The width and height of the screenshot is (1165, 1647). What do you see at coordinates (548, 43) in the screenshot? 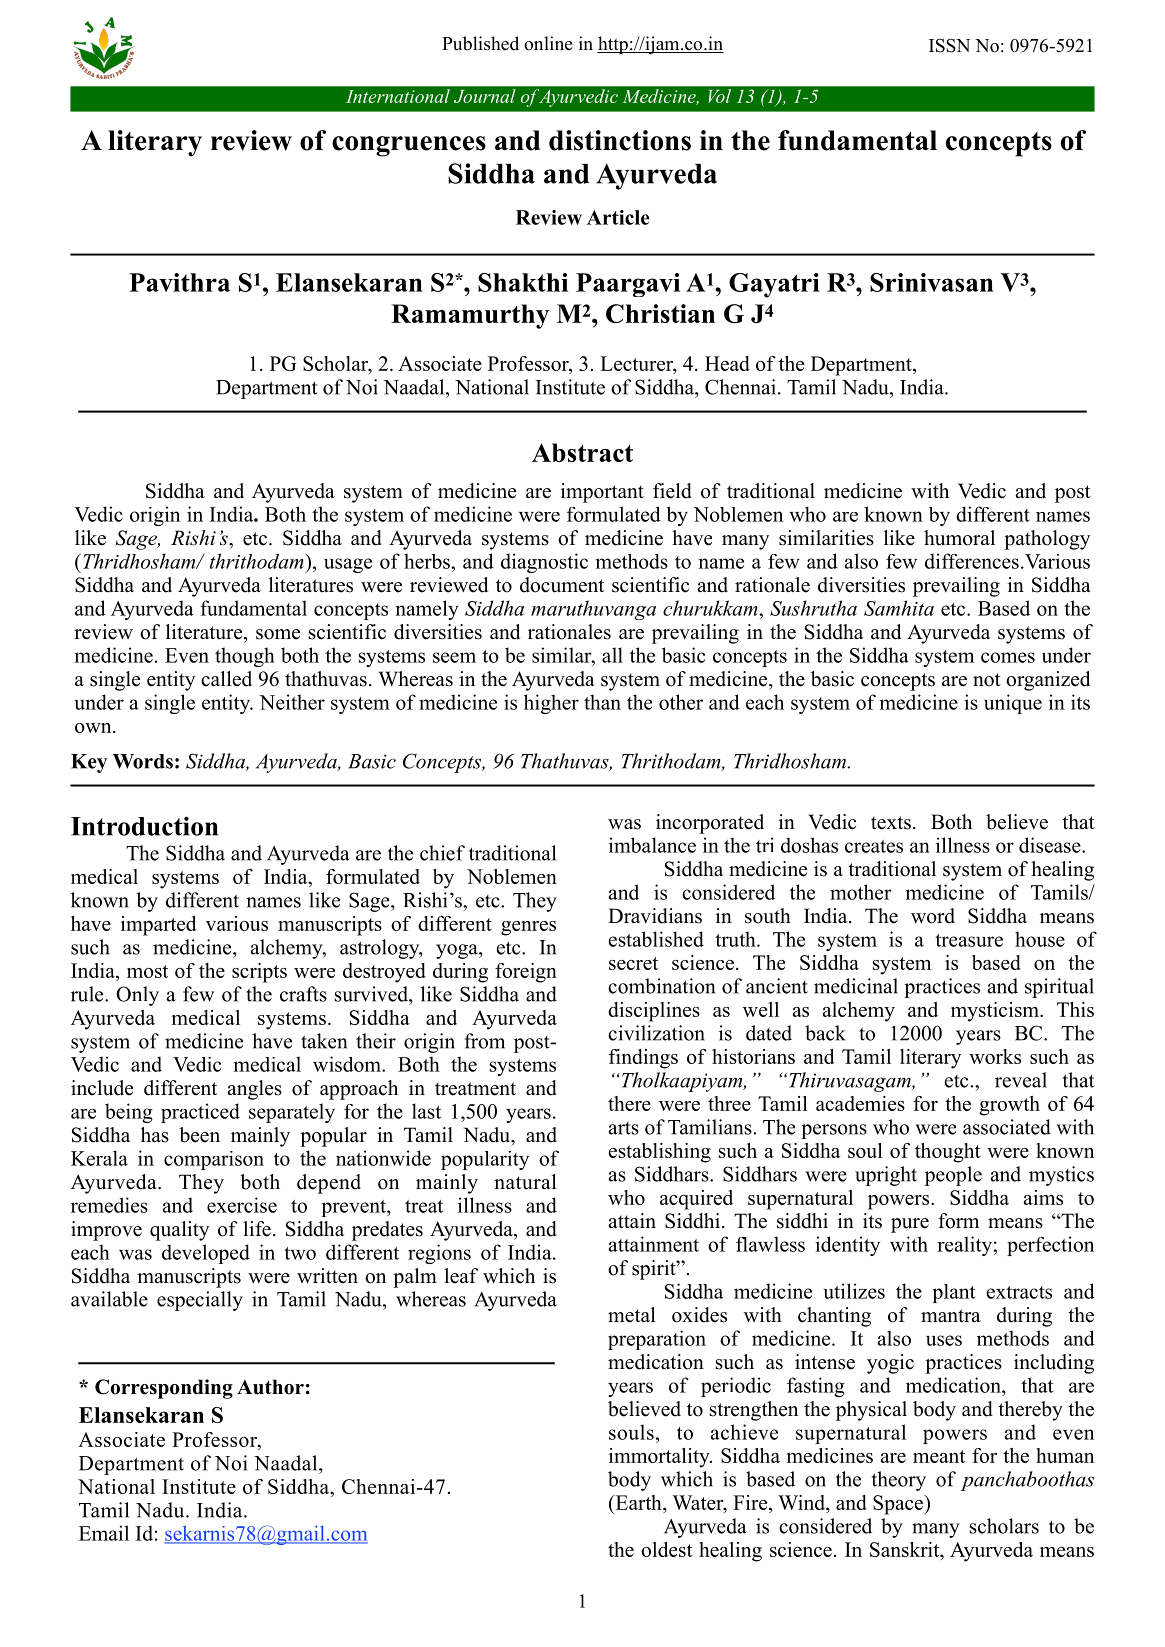
I see `online` at bounding box center [548, 43].
